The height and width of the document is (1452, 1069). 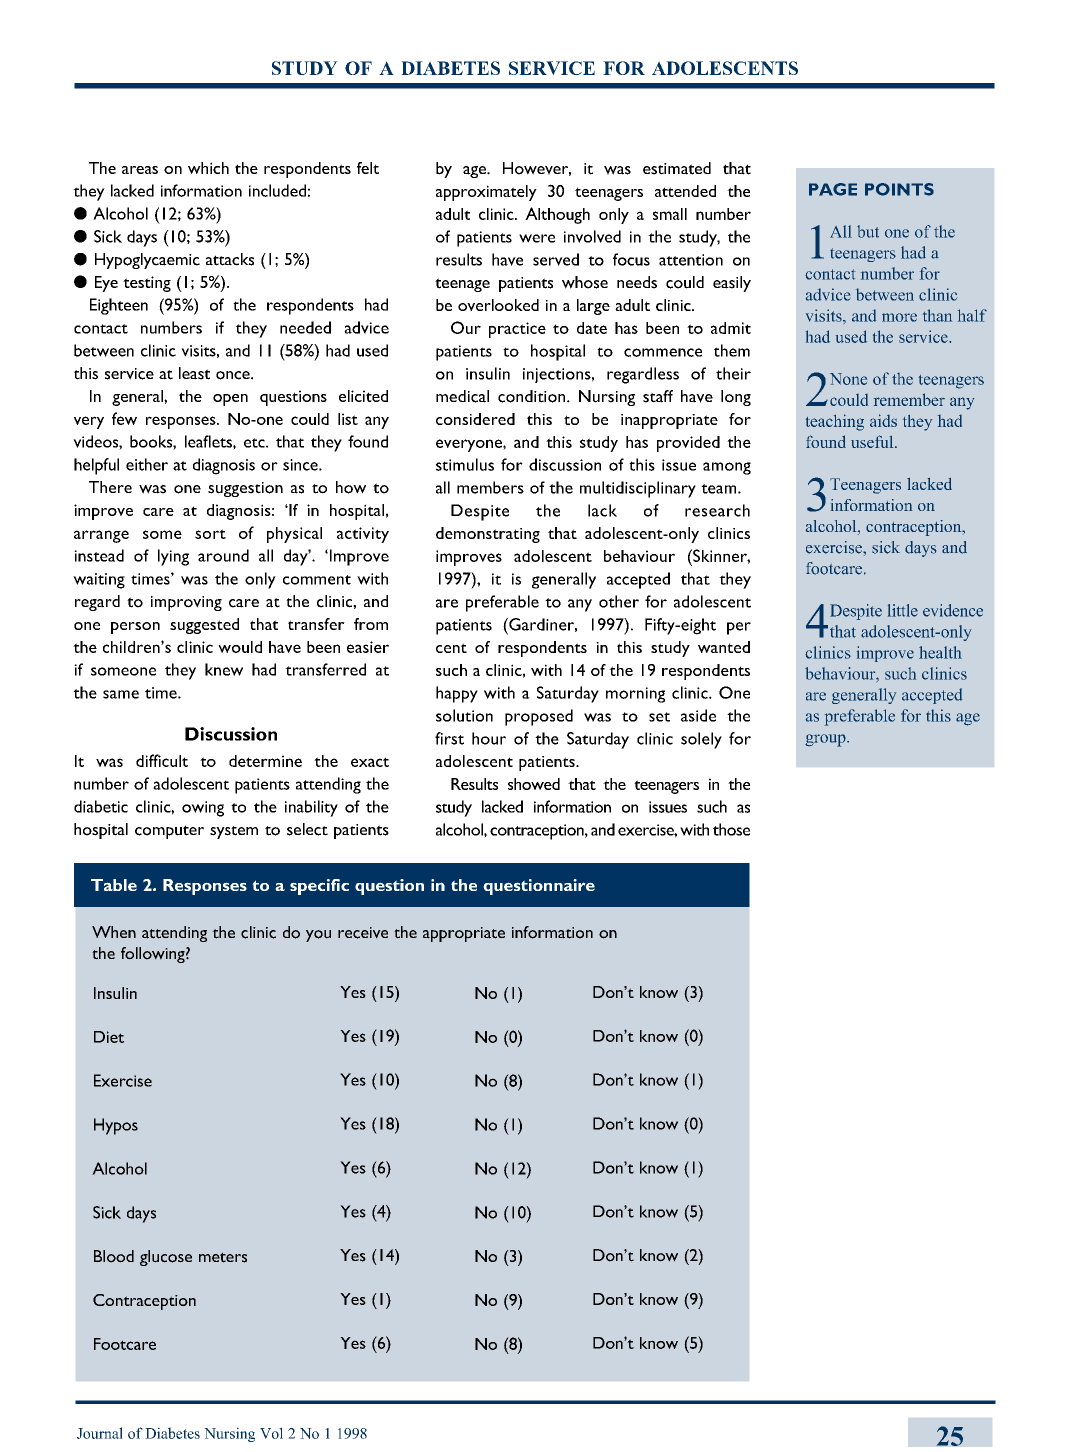 I want to click on group, so click(x=826, y=740).
